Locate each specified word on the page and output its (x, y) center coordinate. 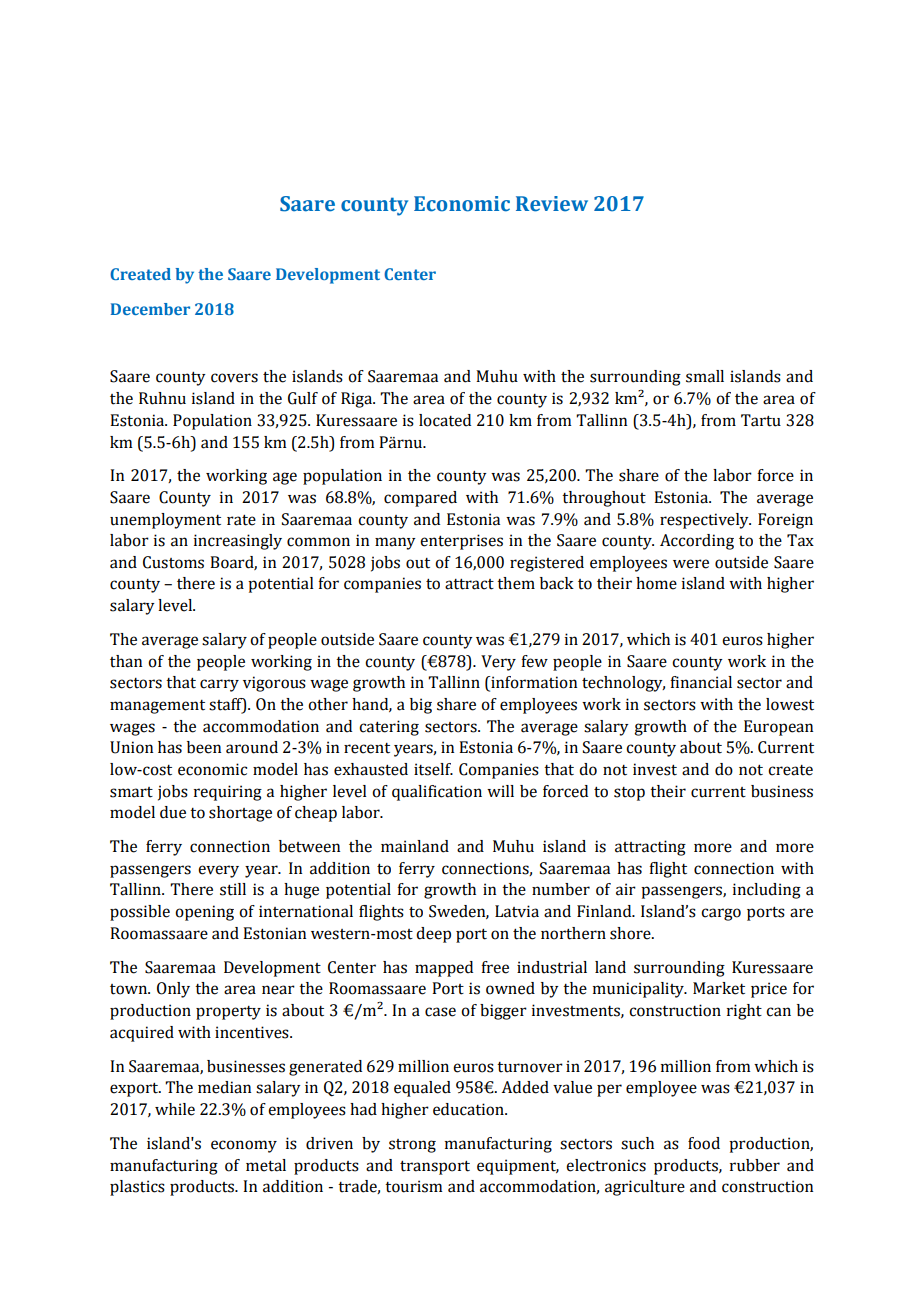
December (150, 309)
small (705, 376)
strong (412, 1146)
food (704, 1143)
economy (244, 1146)
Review (552, 204)
